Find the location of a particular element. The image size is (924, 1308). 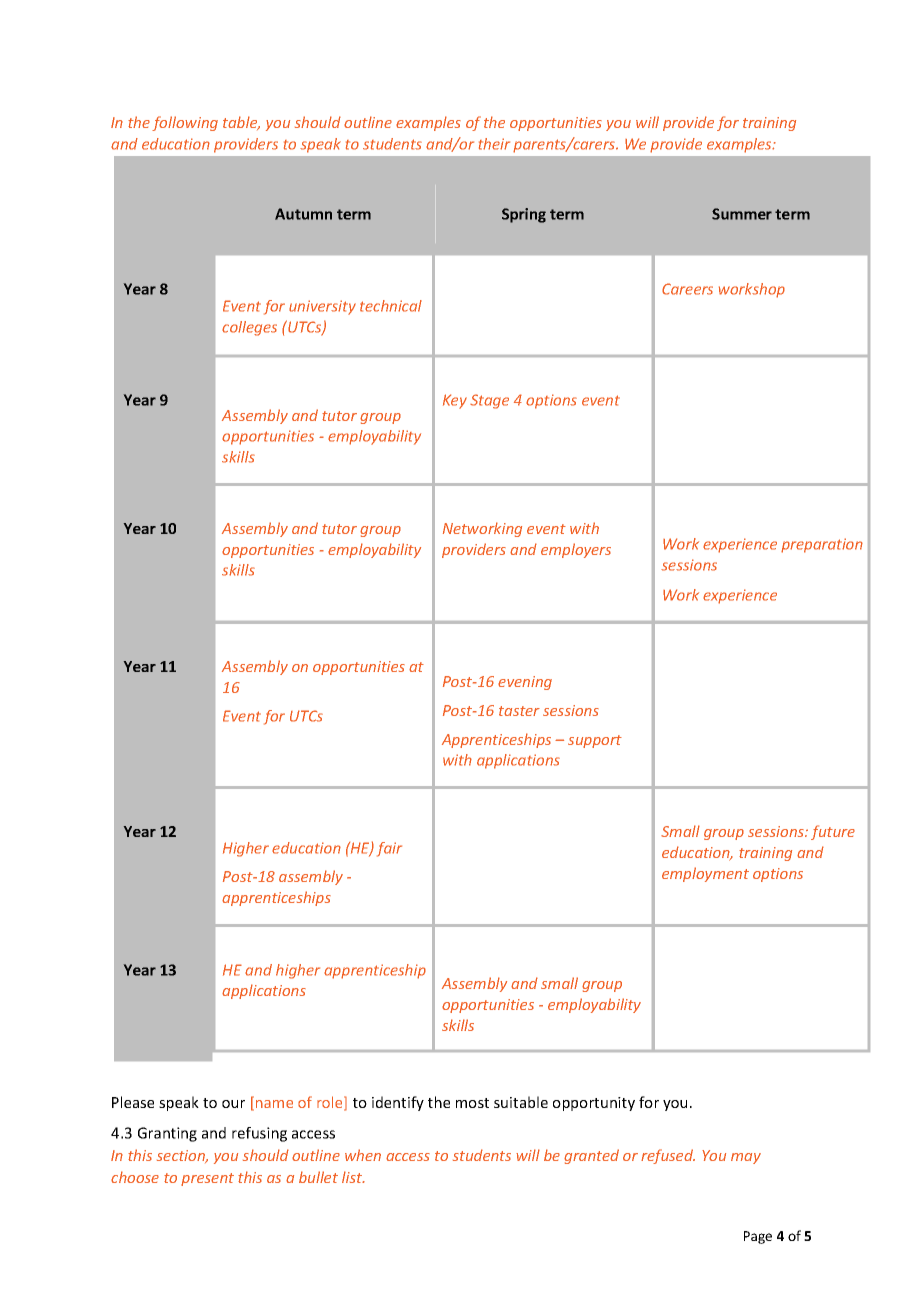

following is located at coordinates (185, 123).
